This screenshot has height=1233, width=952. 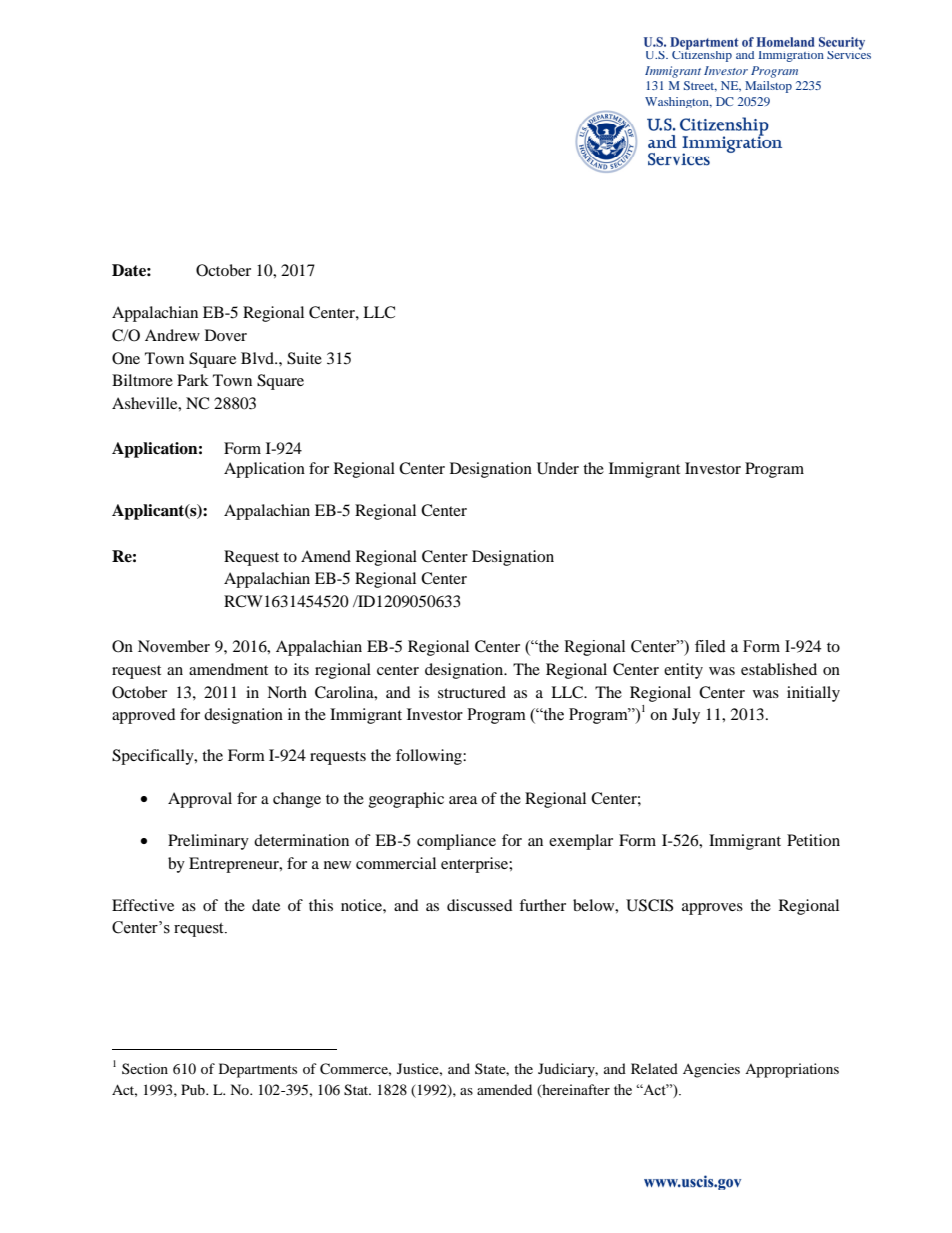 I want to click on initially, so click(x=813, y=694).
